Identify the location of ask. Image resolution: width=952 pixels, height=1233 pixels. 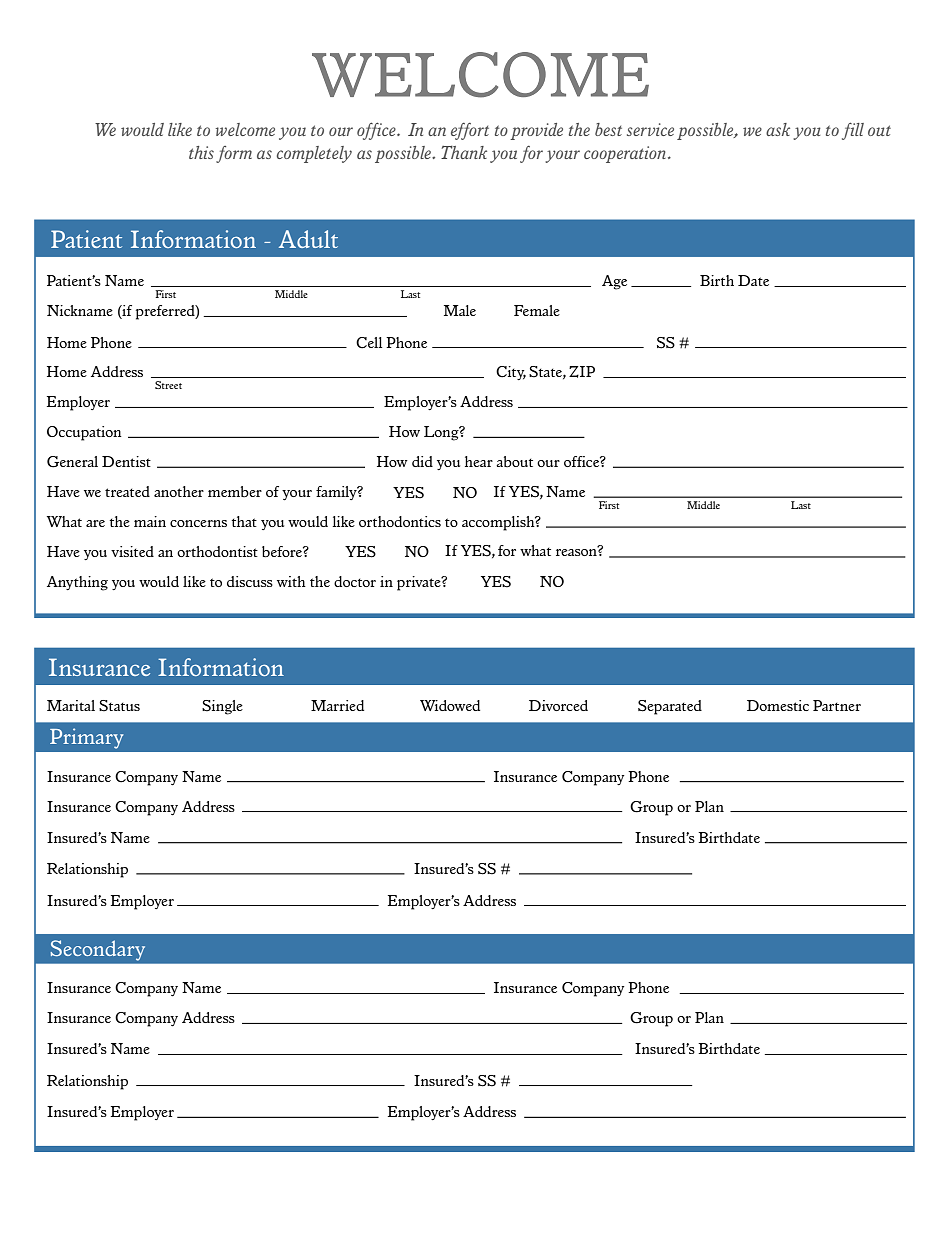
(778, 129).
